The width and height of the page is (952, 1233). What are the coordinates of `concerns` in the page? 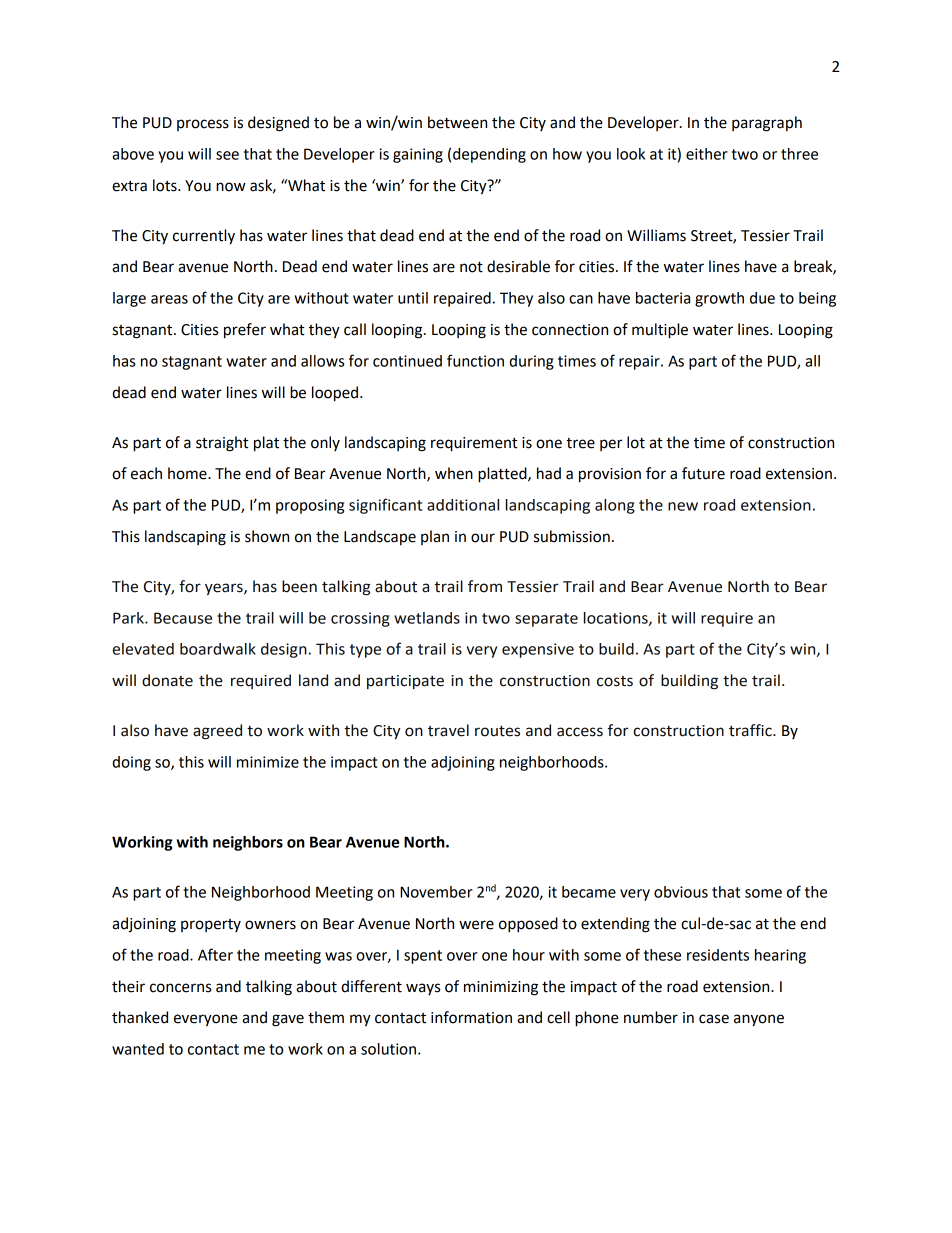 It's located at (180, 988).
